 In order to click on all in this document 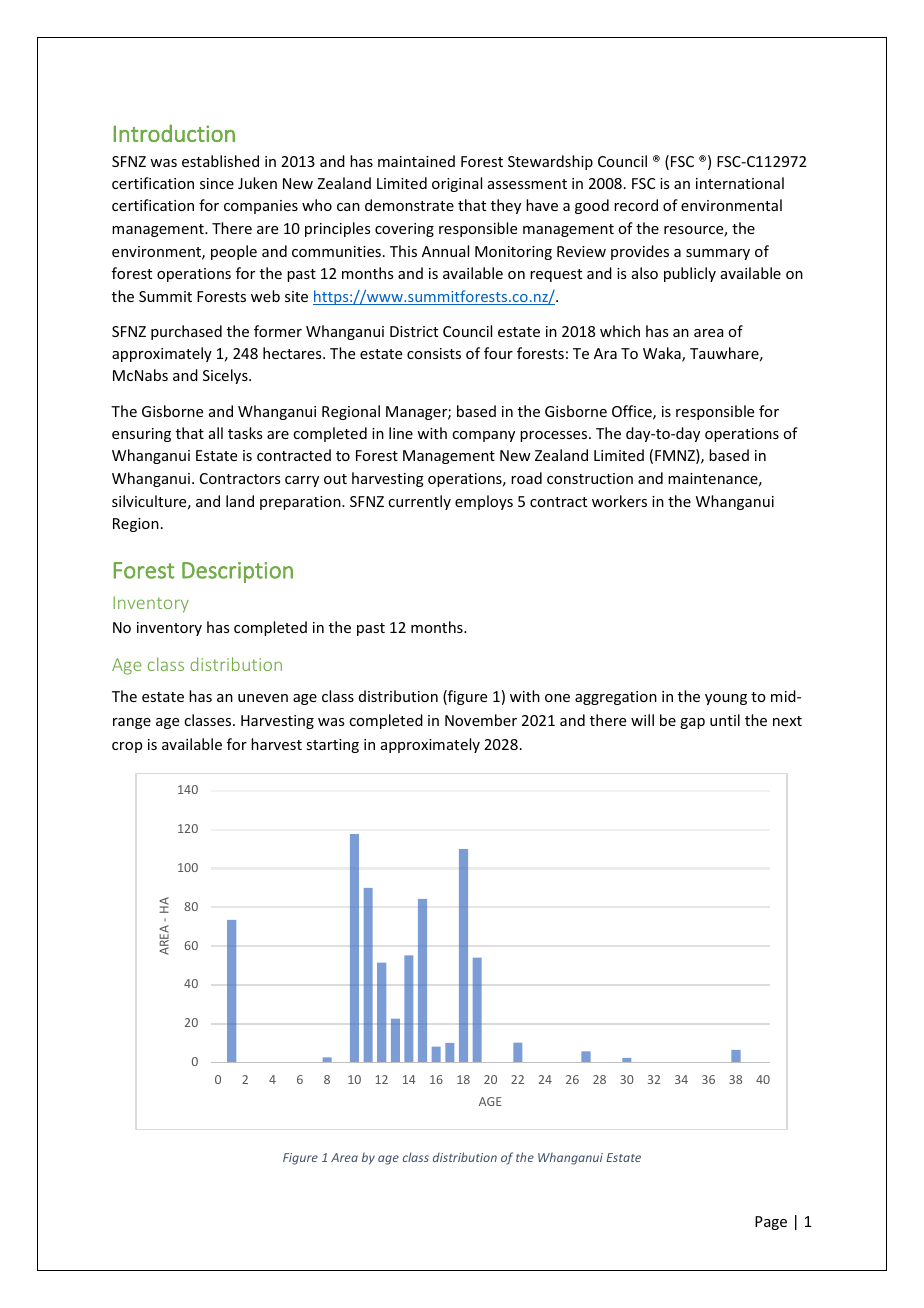, I will do `click(216, 433)`.
